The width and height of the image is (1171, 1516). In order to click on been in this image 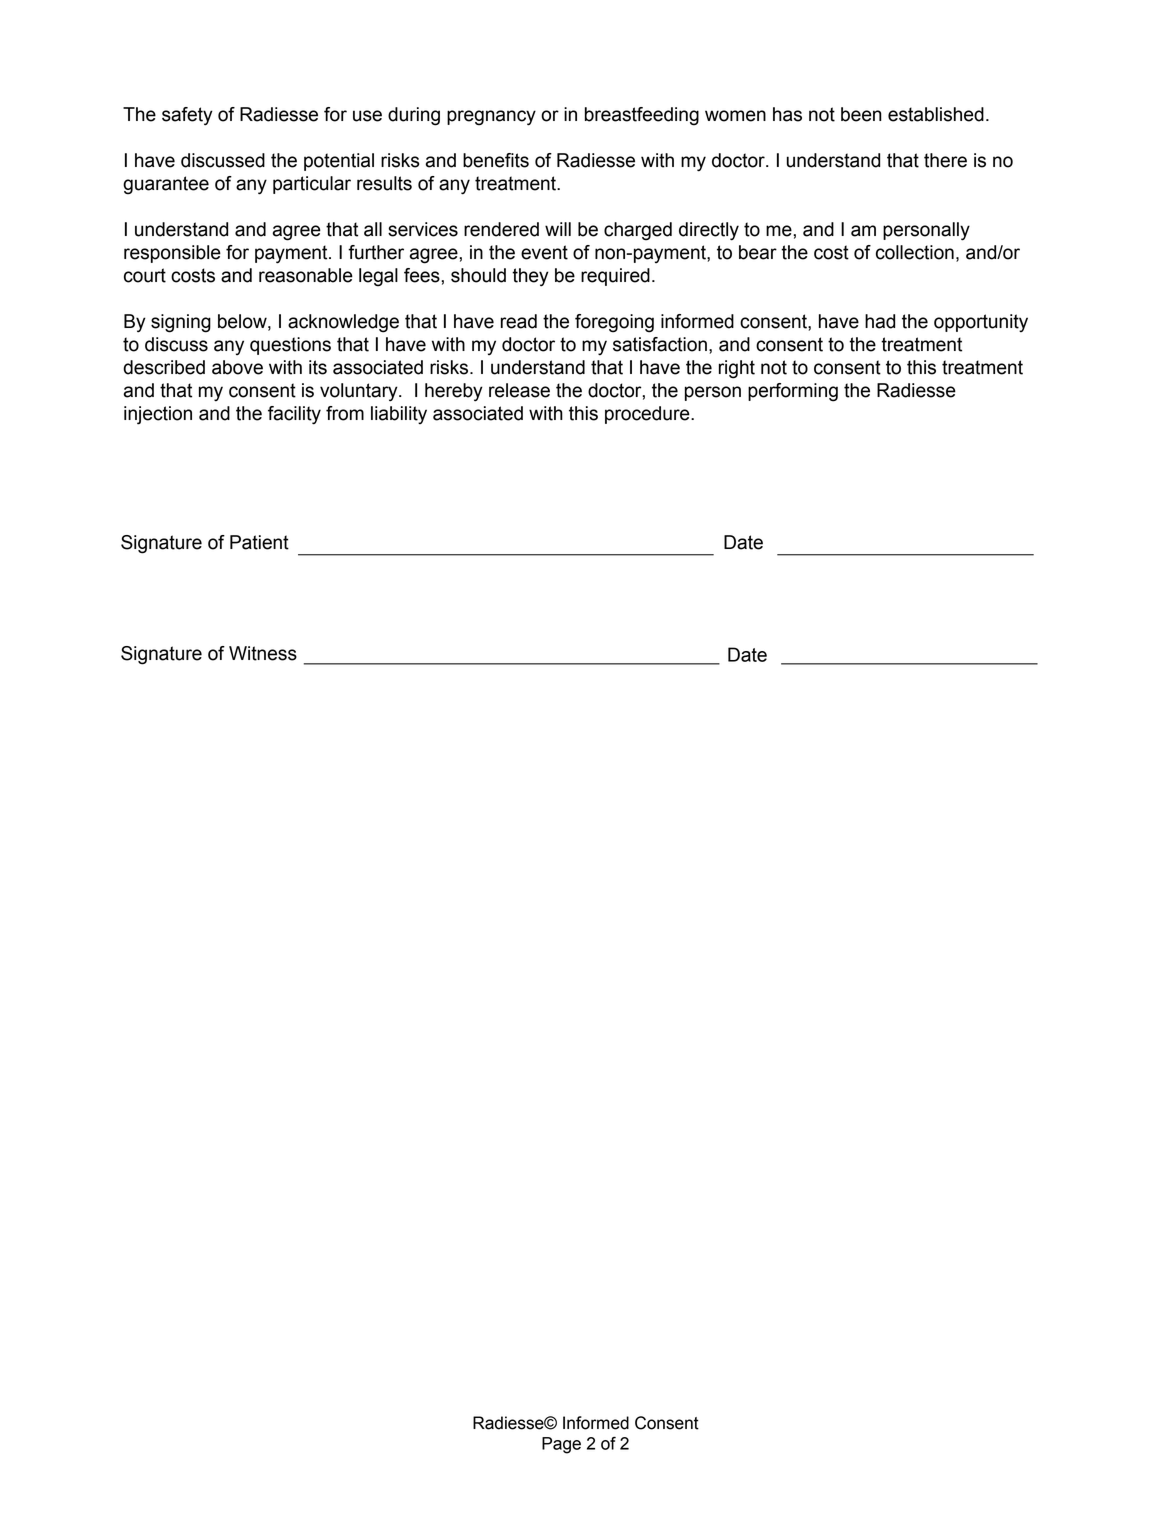, I will do `click(861, 114)`.
